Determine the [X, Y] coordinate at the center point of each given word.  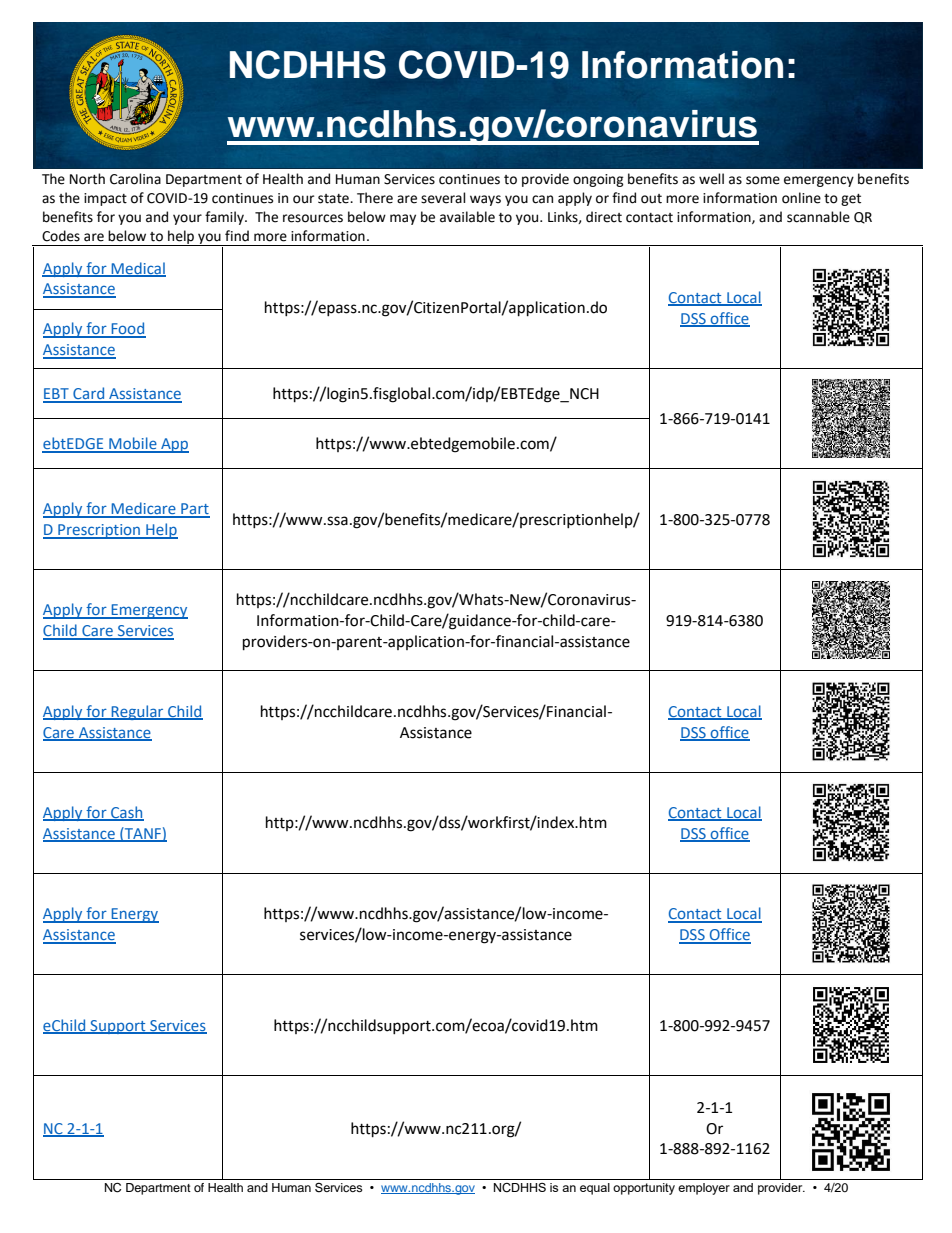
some [763, 180]
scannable [818, 217]
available [467, 217]
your [187, 219]
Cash [126, 813]
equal [595, 1189]
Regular [137, 712]
